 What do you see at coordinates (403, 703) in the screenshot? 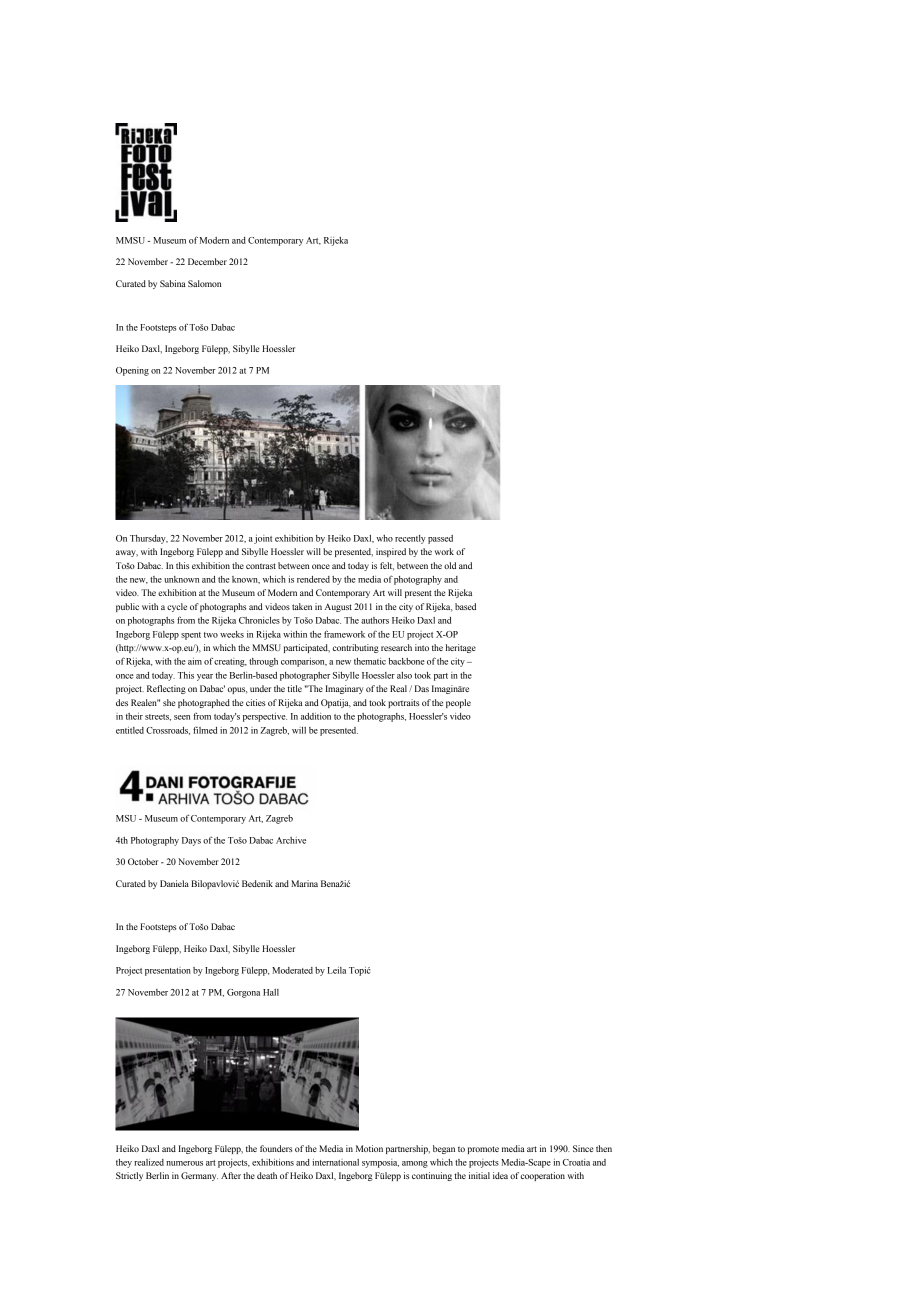
I see `portraits` at bounding box center [403, 703].
